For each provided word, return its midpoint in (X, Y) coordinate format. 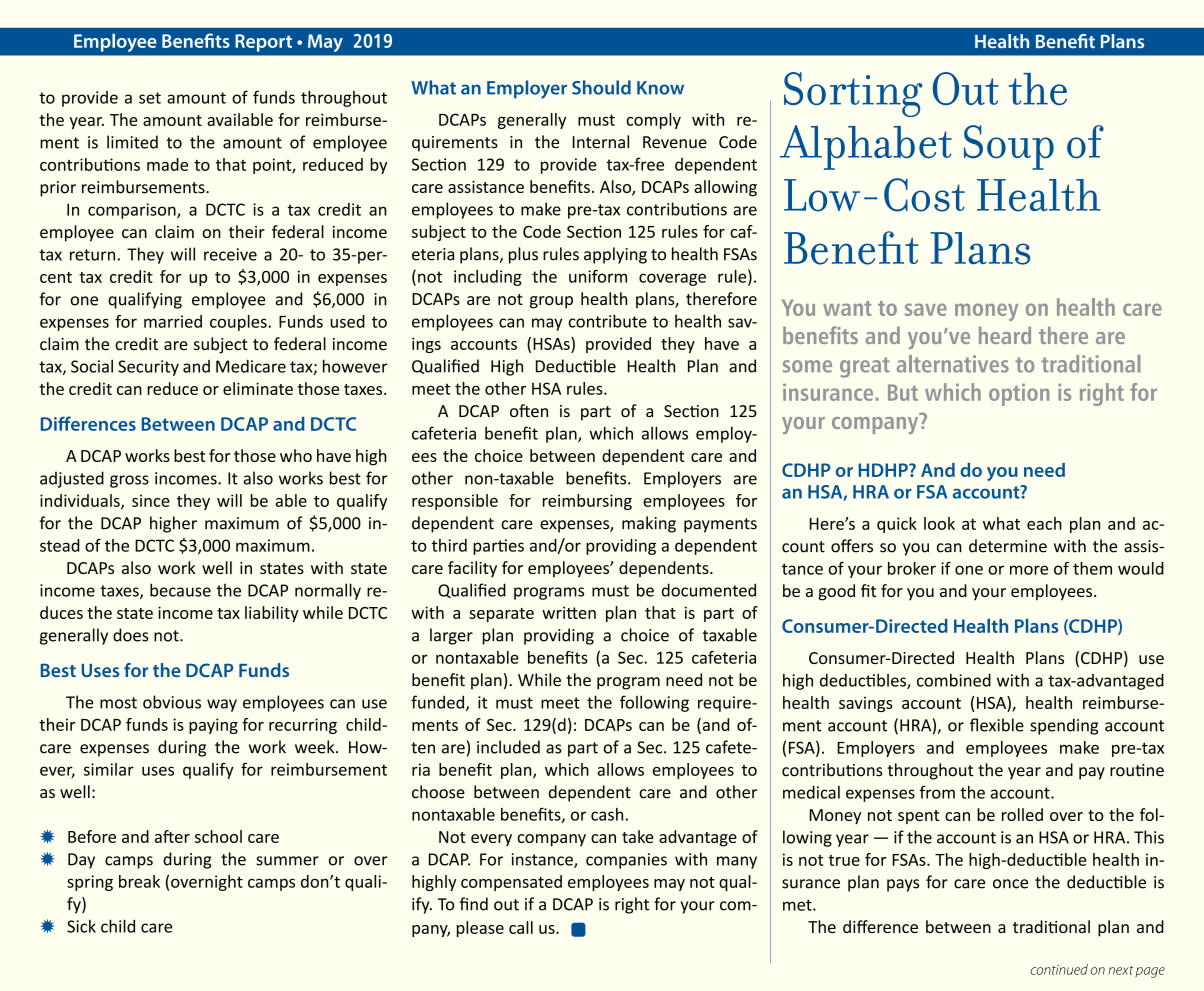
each (1044, 523)
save (926, 309)
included (508, 747)
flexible (997, 725)
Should (601, 87)
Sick (81, 926)
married (173, 321)
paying (213, 726)
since (151, 500)
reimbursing (587, 502)
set (150, 98)
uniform (598, 276)
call (521, 927)
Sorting (853, 94)
